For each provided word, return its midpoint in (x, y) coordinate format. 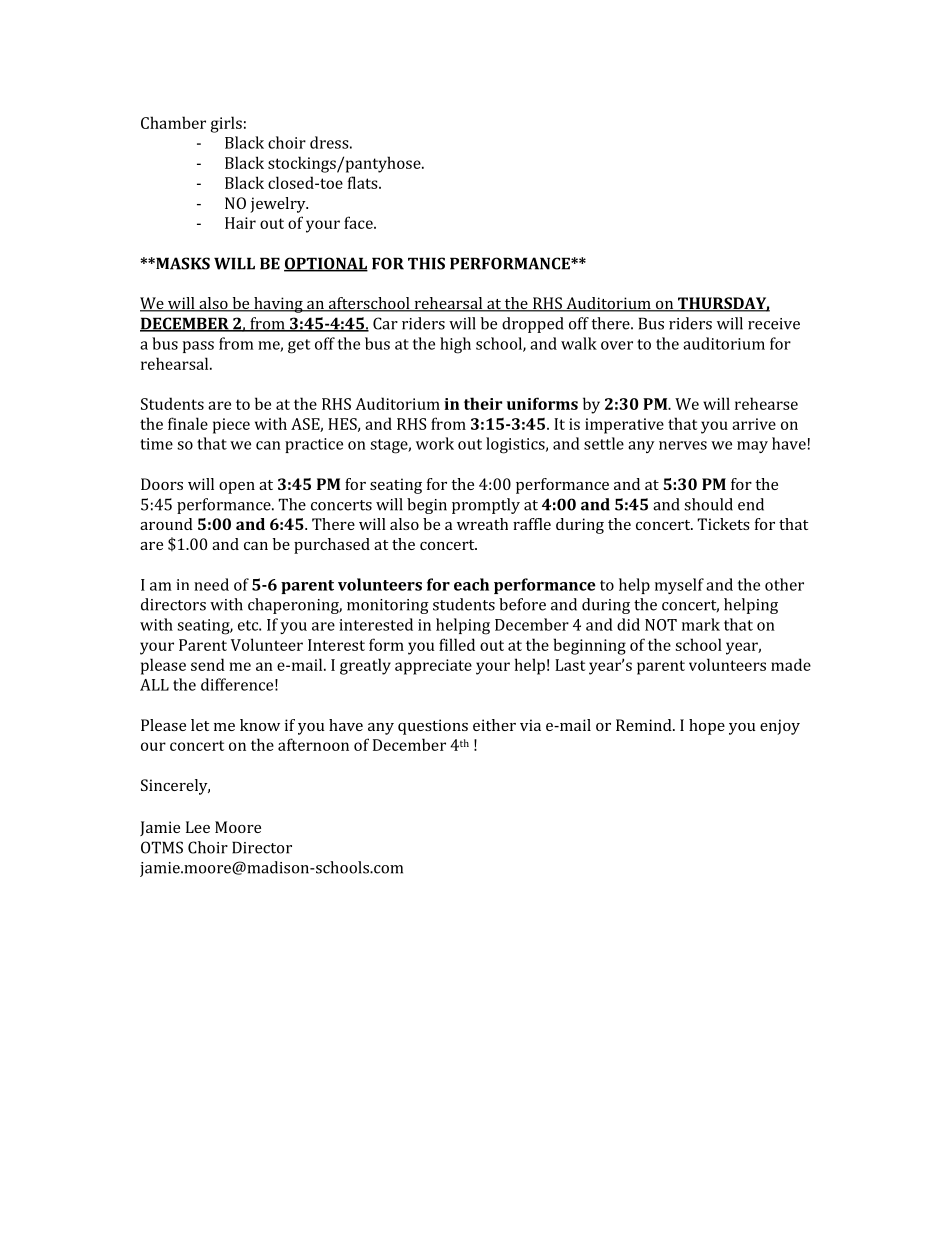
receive (774, 324)
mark (701, 624)
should (708, 504)
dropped (533, 325)
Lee (198, 827)
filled (457, 644)
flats (364, 182)
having (278, 305)
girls (226, 124)
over (617, 345)
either (494, 725)
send (208, 664)
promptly (486, 506)
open (237, 488)
